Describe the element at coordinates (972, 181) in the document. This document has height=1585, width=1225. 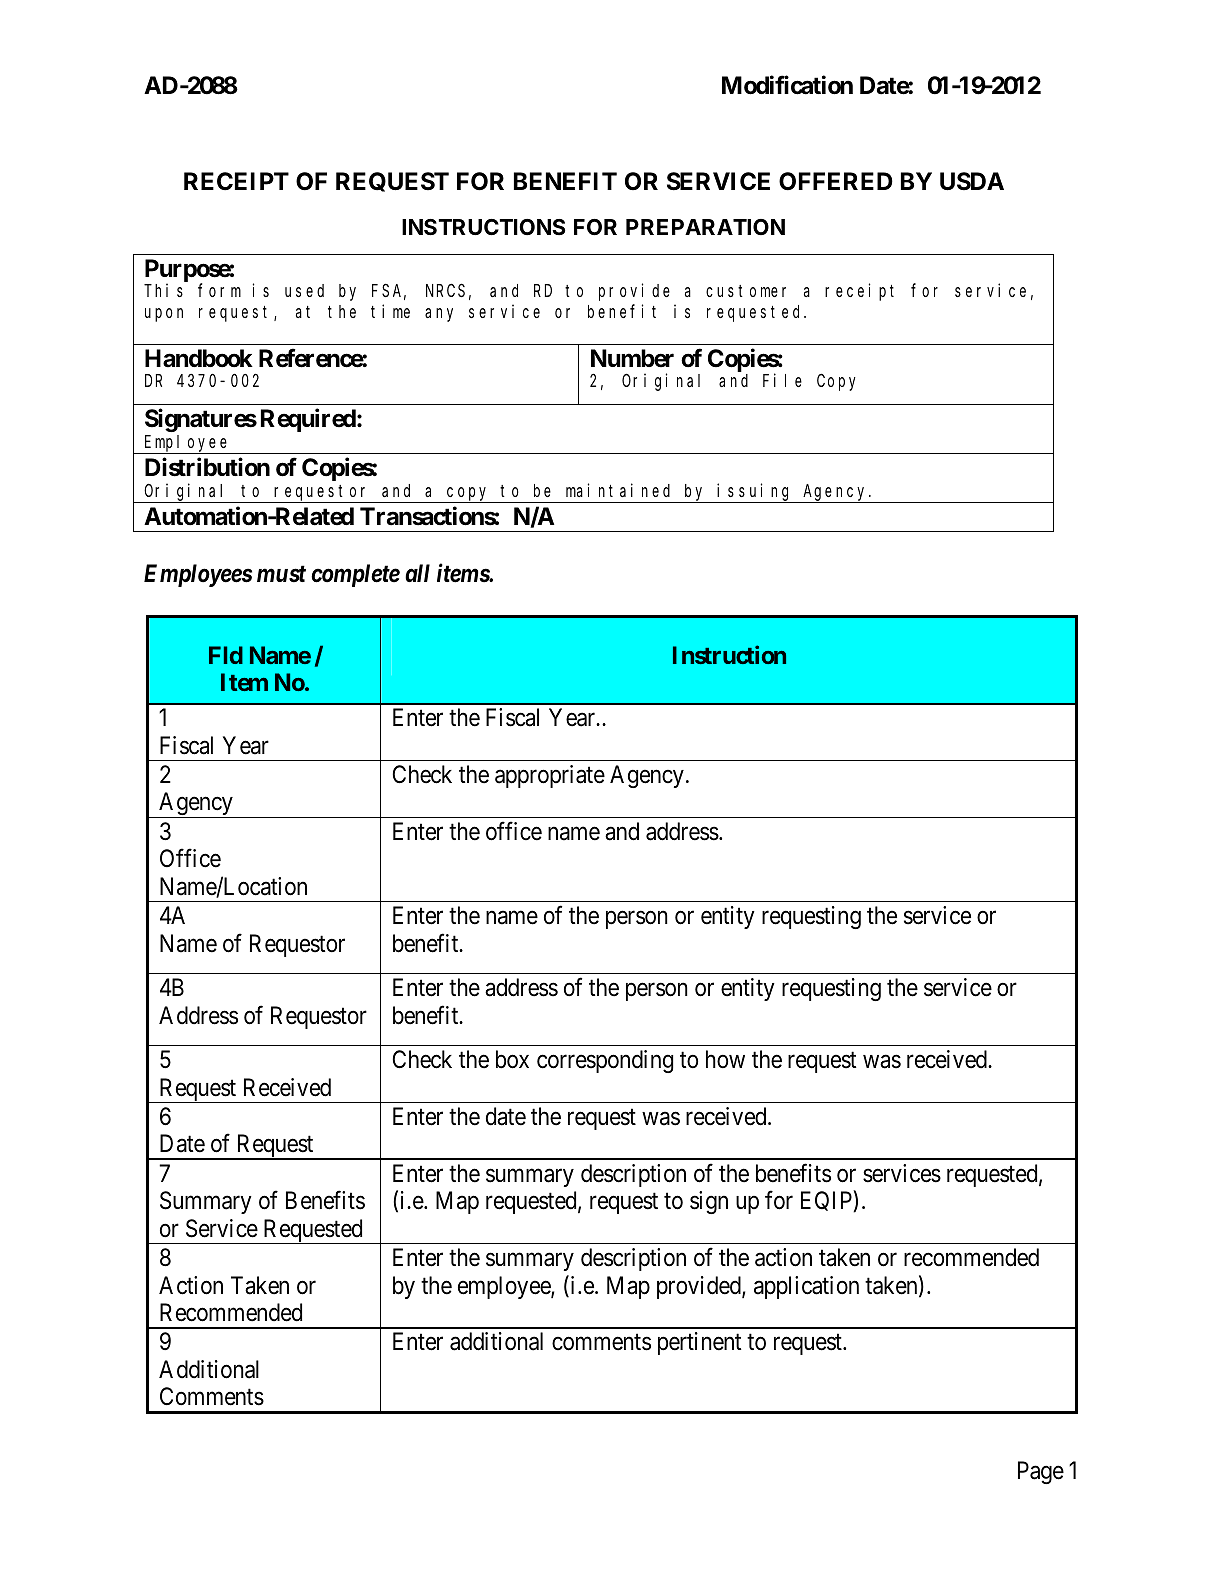
I see `USDA` at that location.
